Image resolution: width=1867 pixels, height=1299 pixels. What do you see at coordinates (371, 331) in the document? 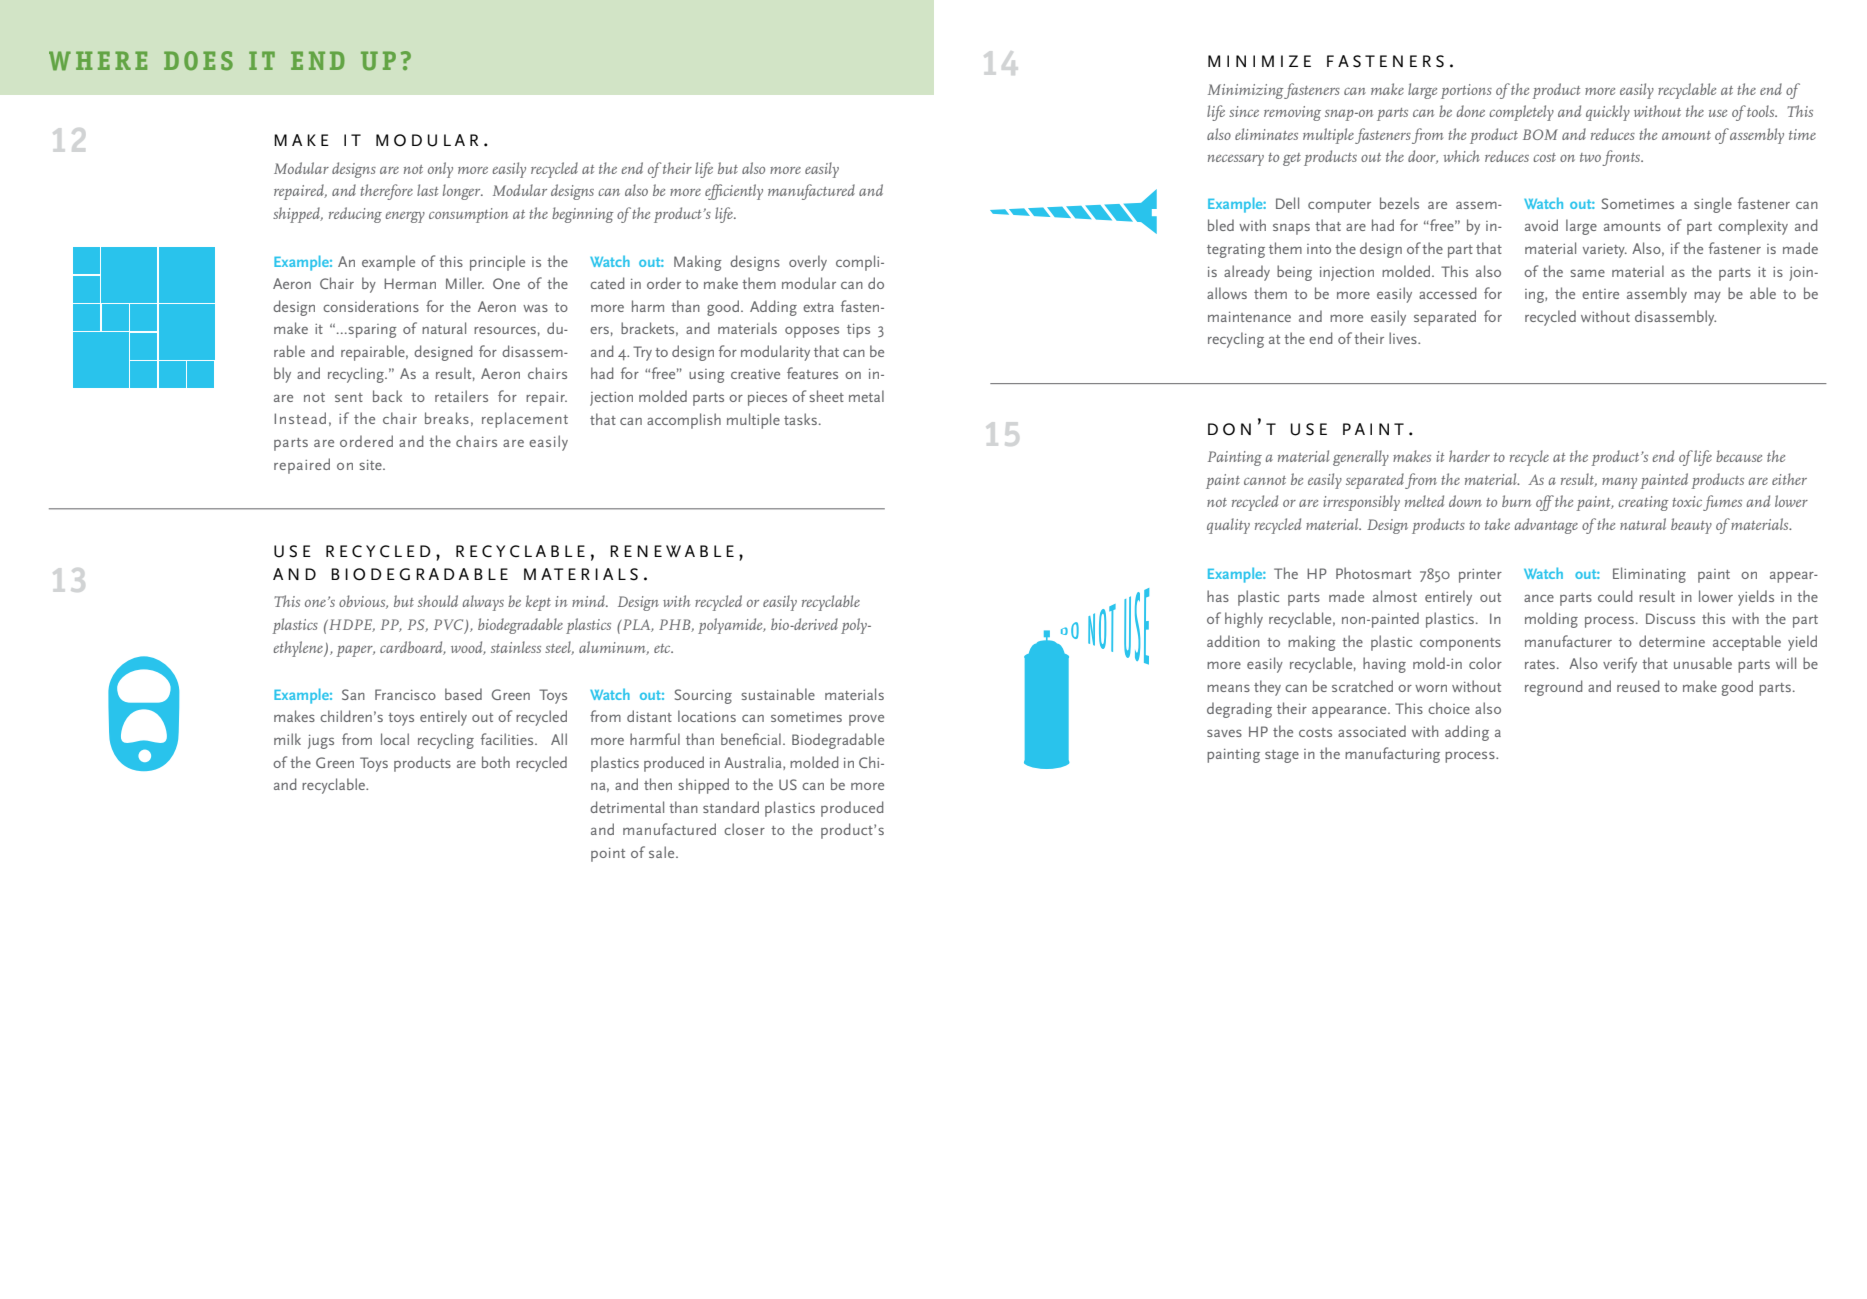
I see `sparing` at bounding box center [371, 331].
